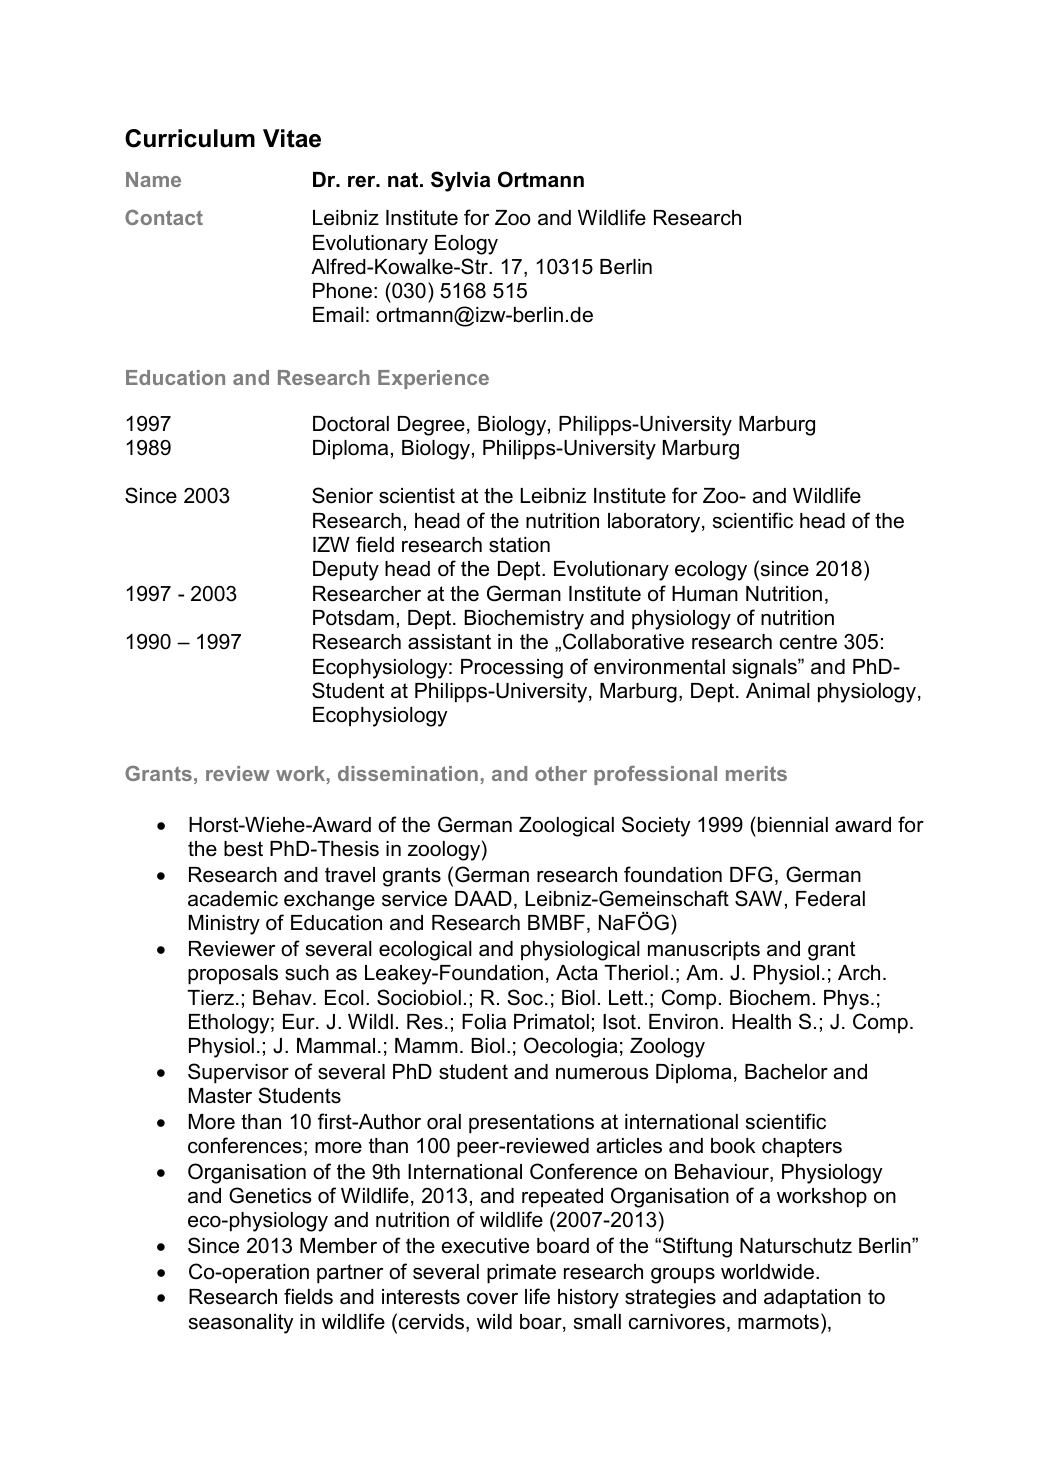 This page has height=1482, width=1048. I want to click on Curriculum, so click(190, 138).
